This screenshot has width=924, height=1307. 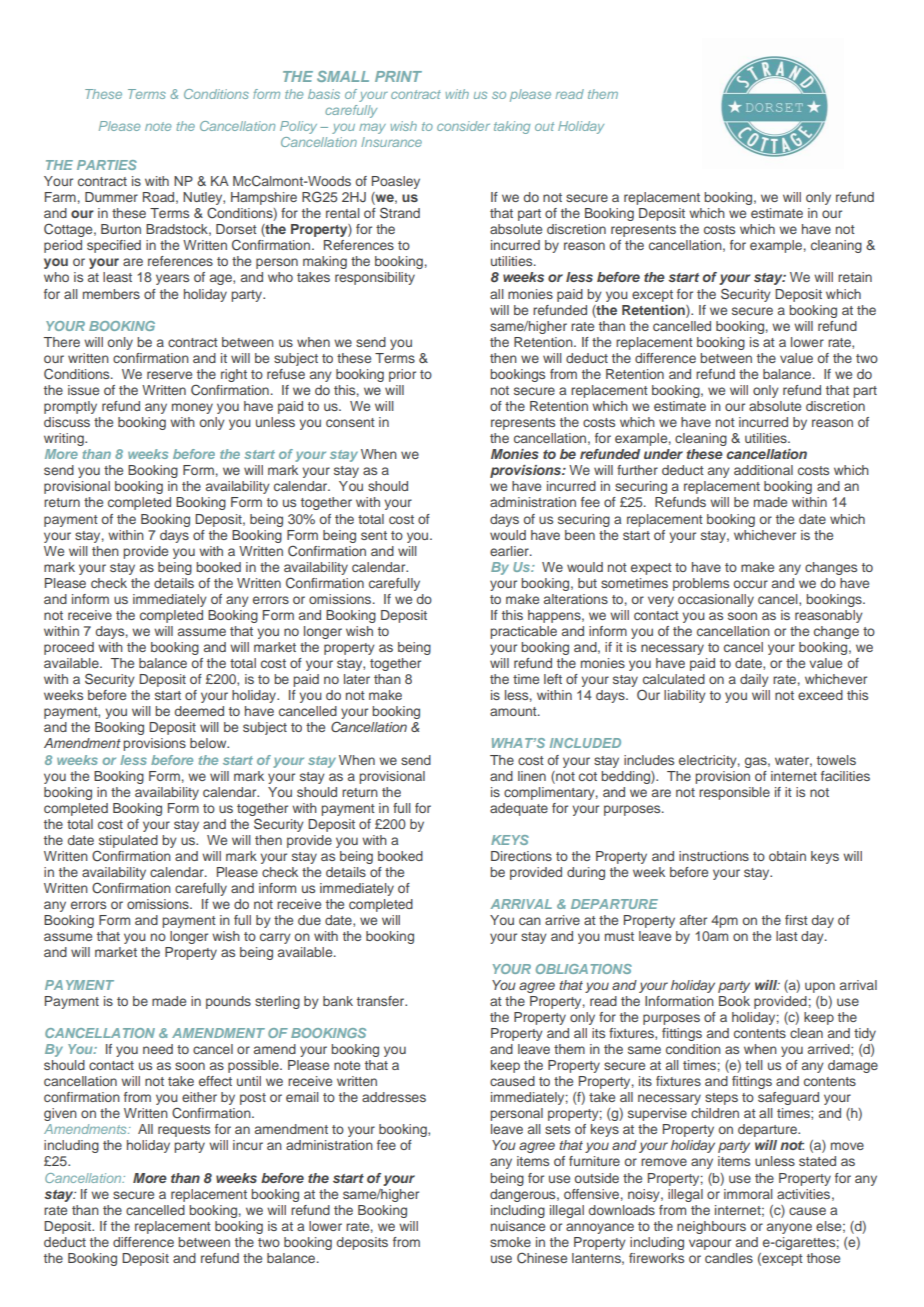 What do you see at coordinates (855, 277) in the screenshot?
I see `retain` at bounding box center [855, 277].
